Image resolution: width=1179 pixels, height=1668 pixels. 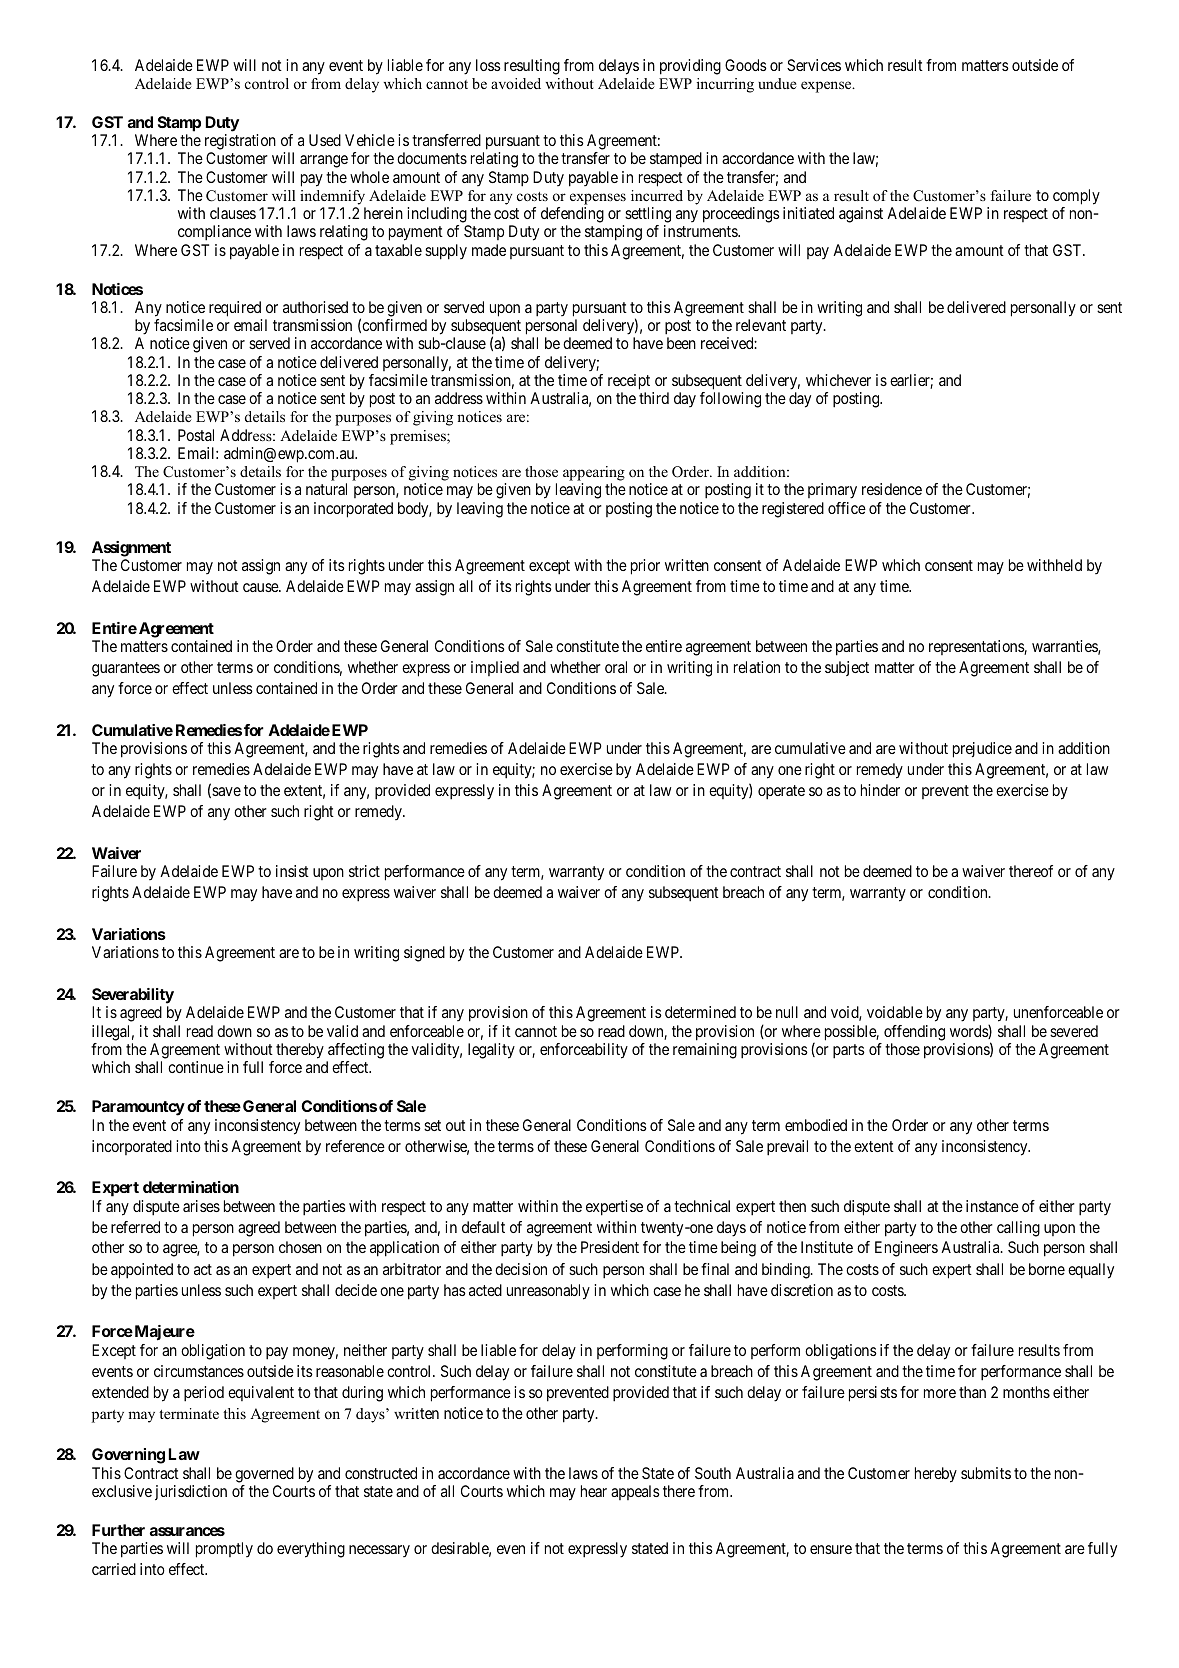 What do you see at coordinates (326, 489) in the page?
I see `natural` at bounding box center [326, 489].
